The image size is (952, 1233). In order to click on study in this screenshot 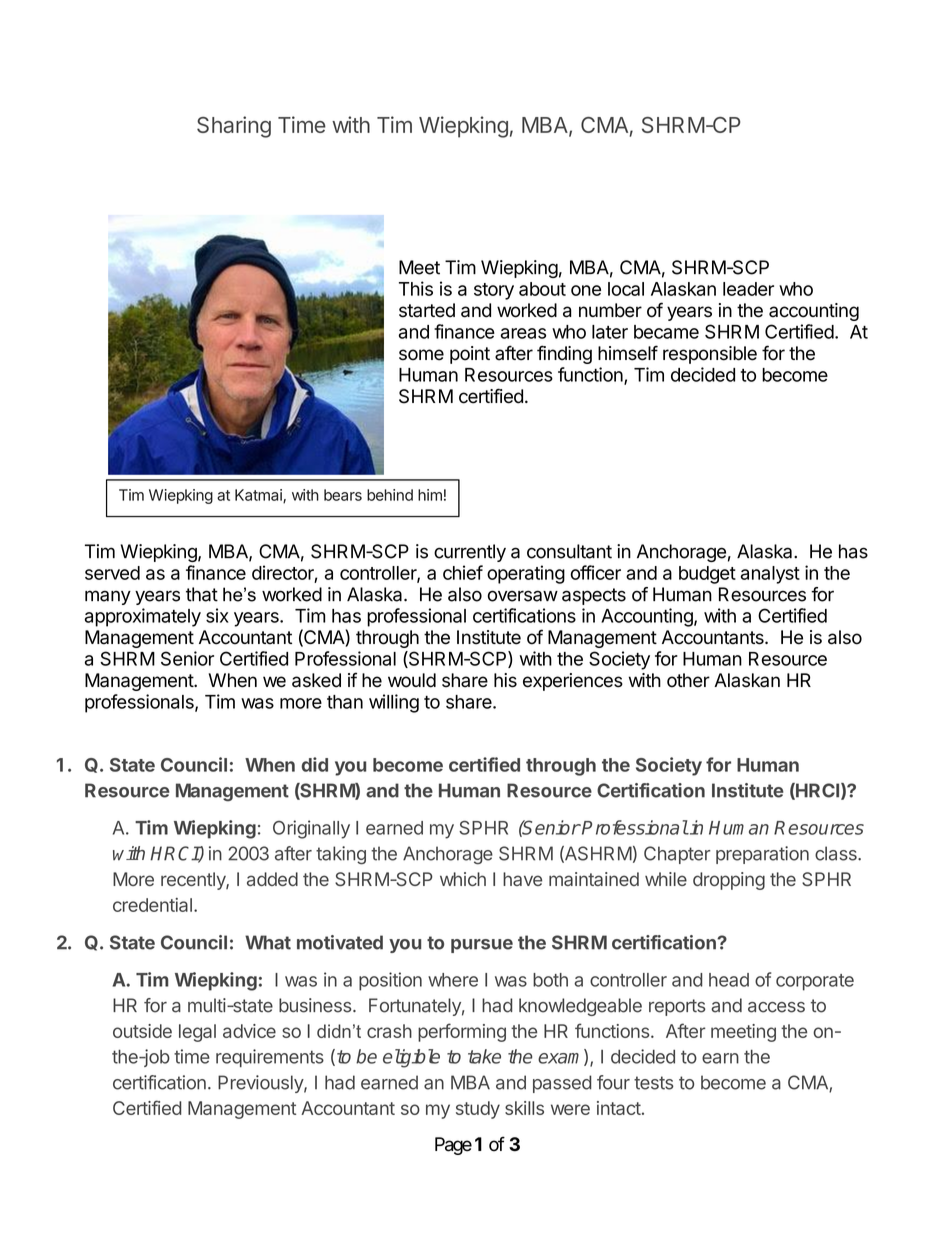, I will do `click(478, 1110)`.
